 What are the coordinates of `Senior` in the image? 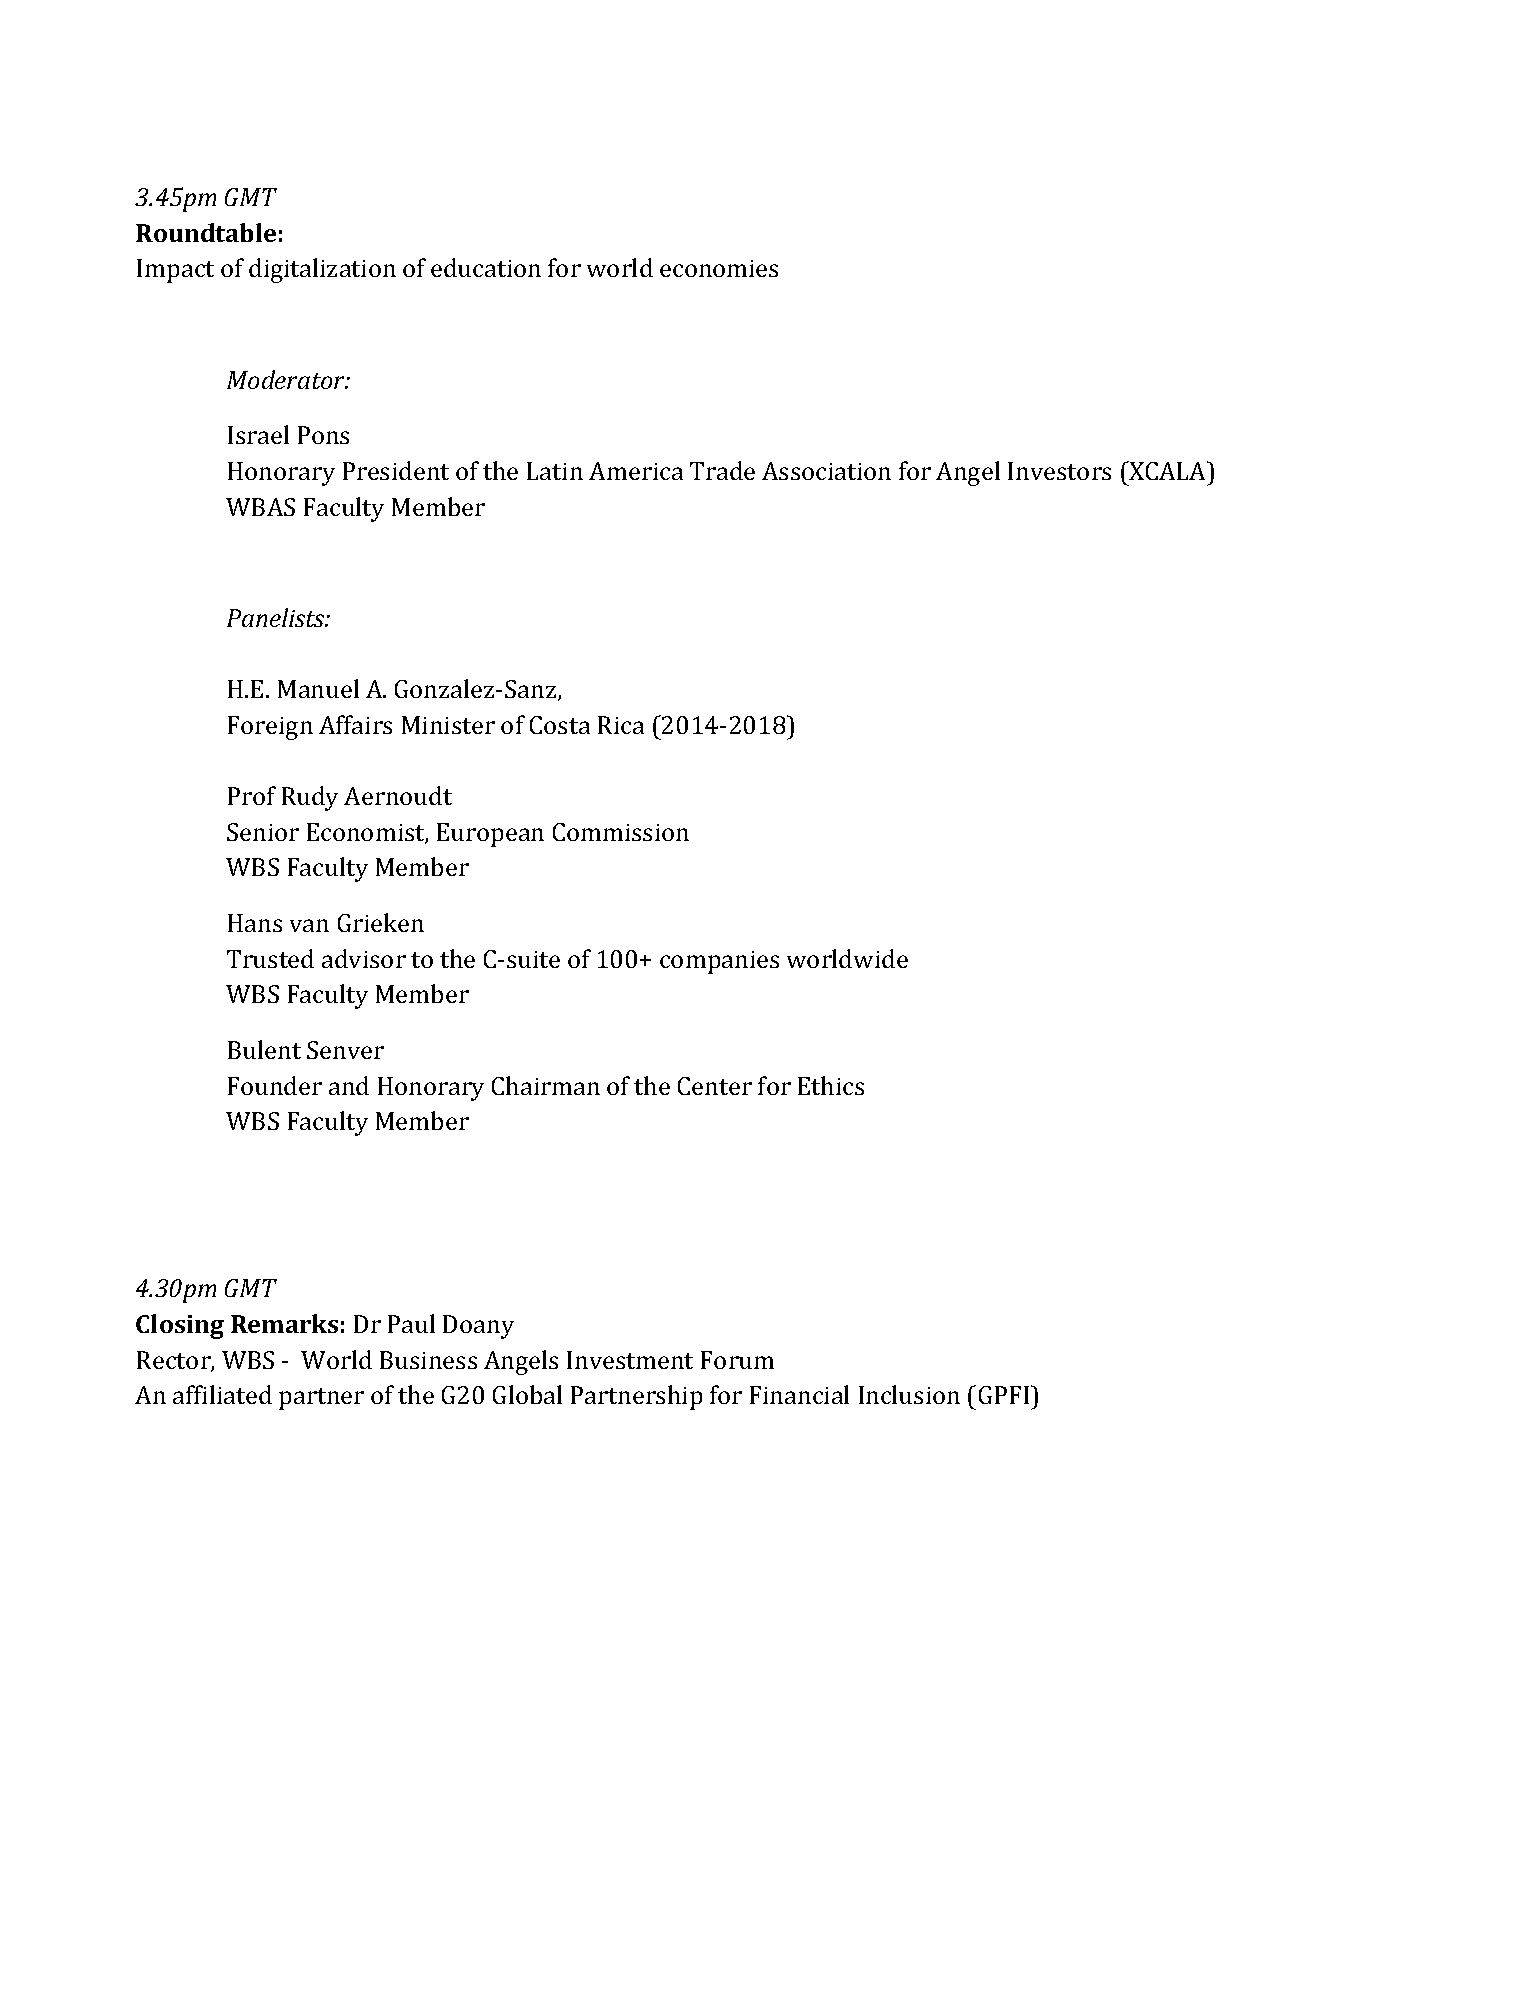 It's located at (263, 832).
